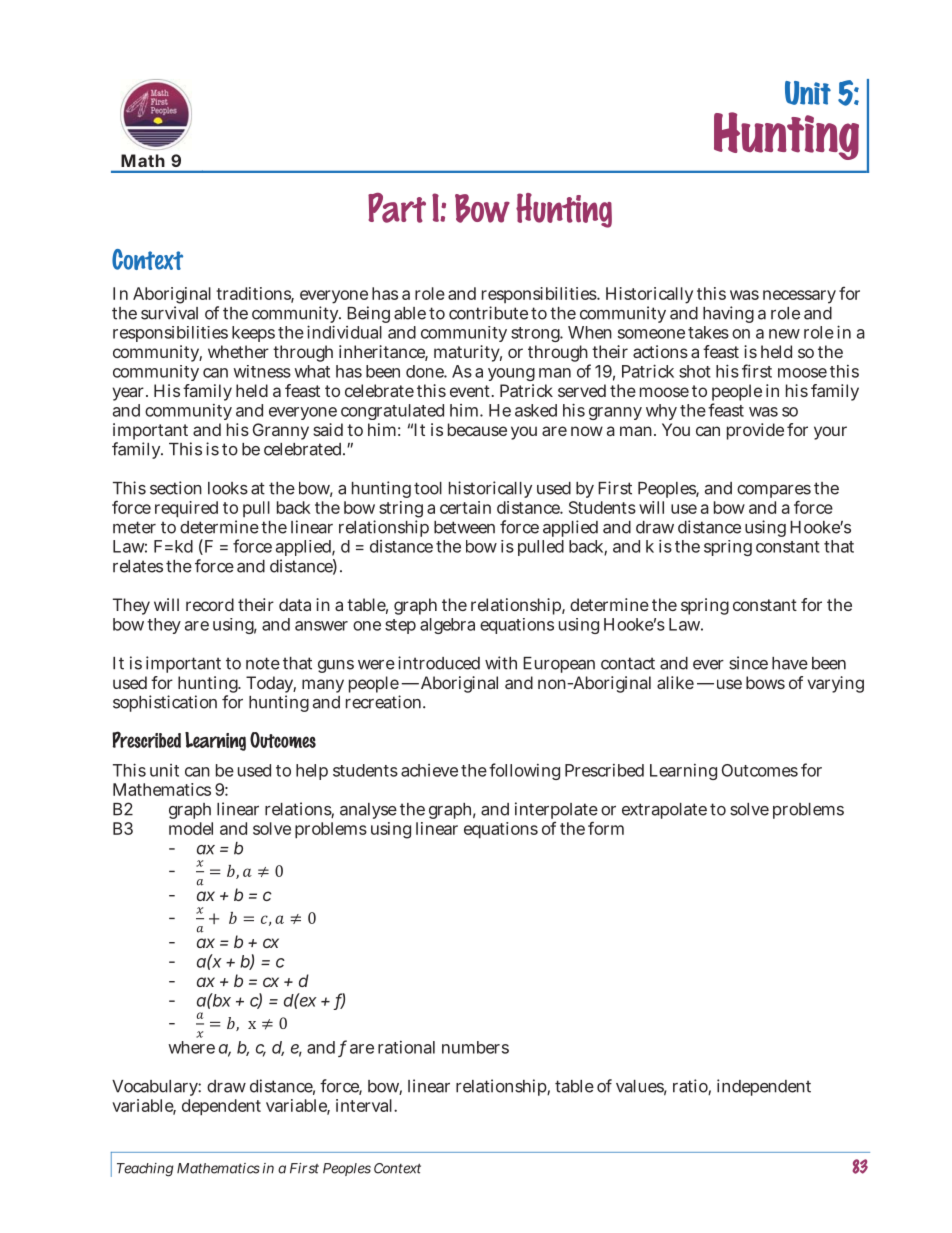 This image has height=1233, width=952. I want to click on with, so click(501, 663).
